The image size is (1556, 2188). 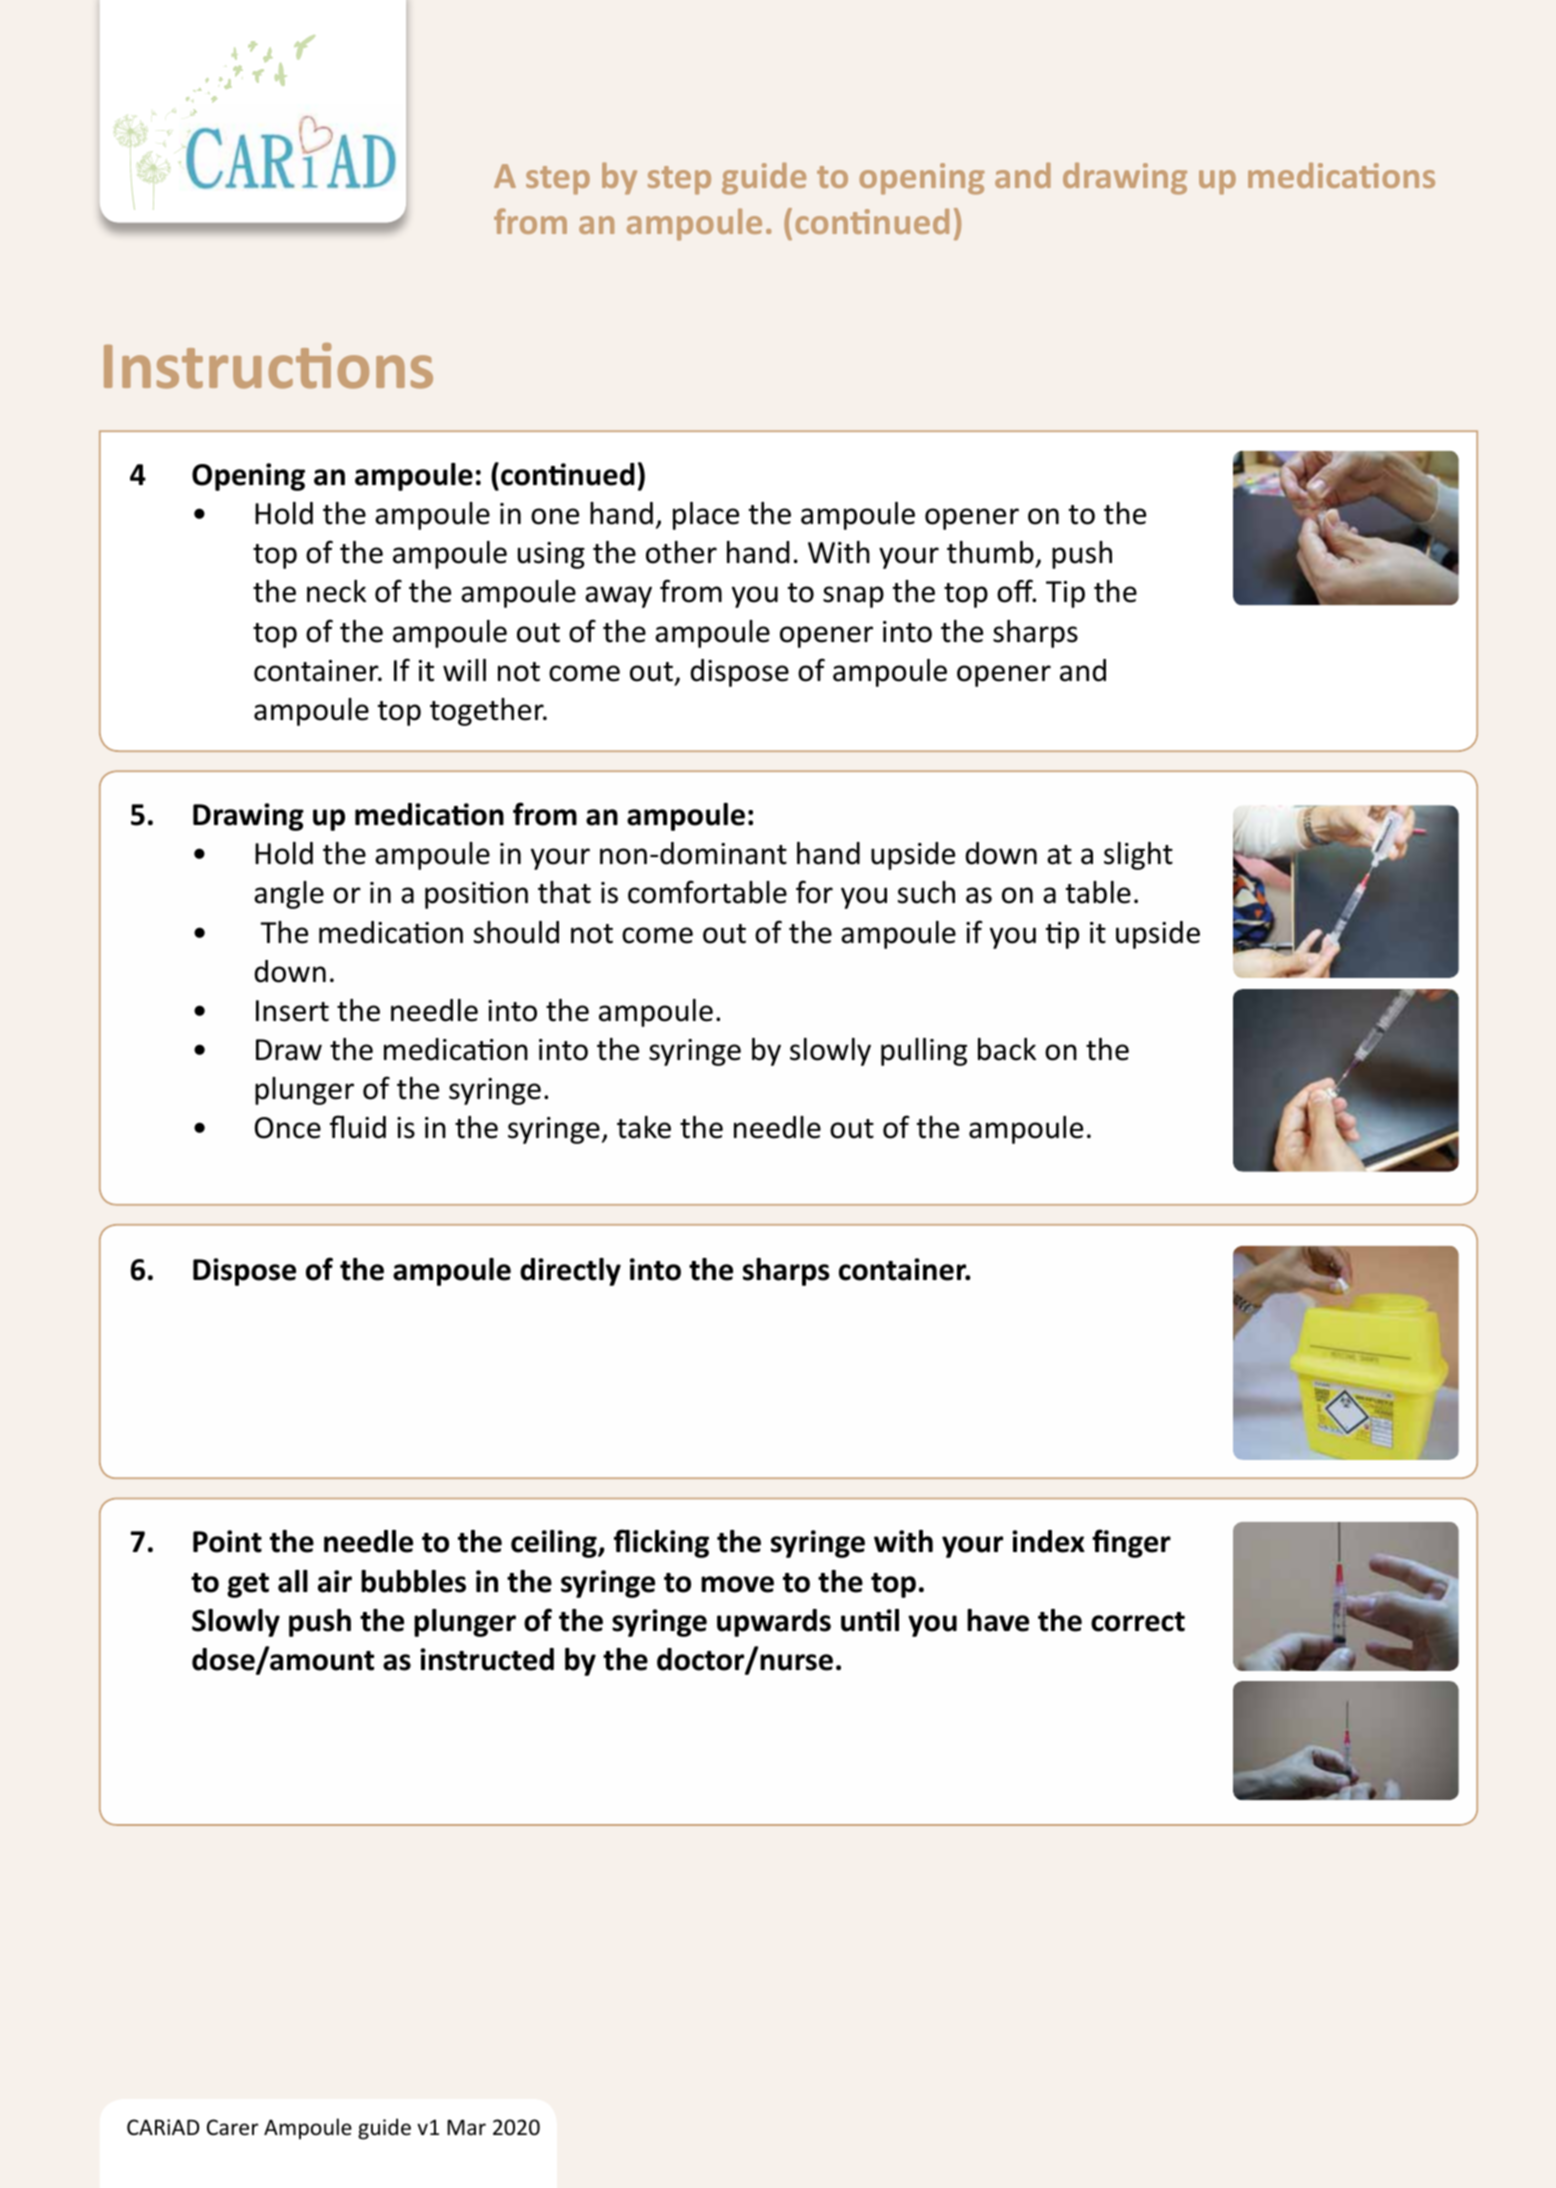 I want to click on fluid, so click(x=358, y=1127).
